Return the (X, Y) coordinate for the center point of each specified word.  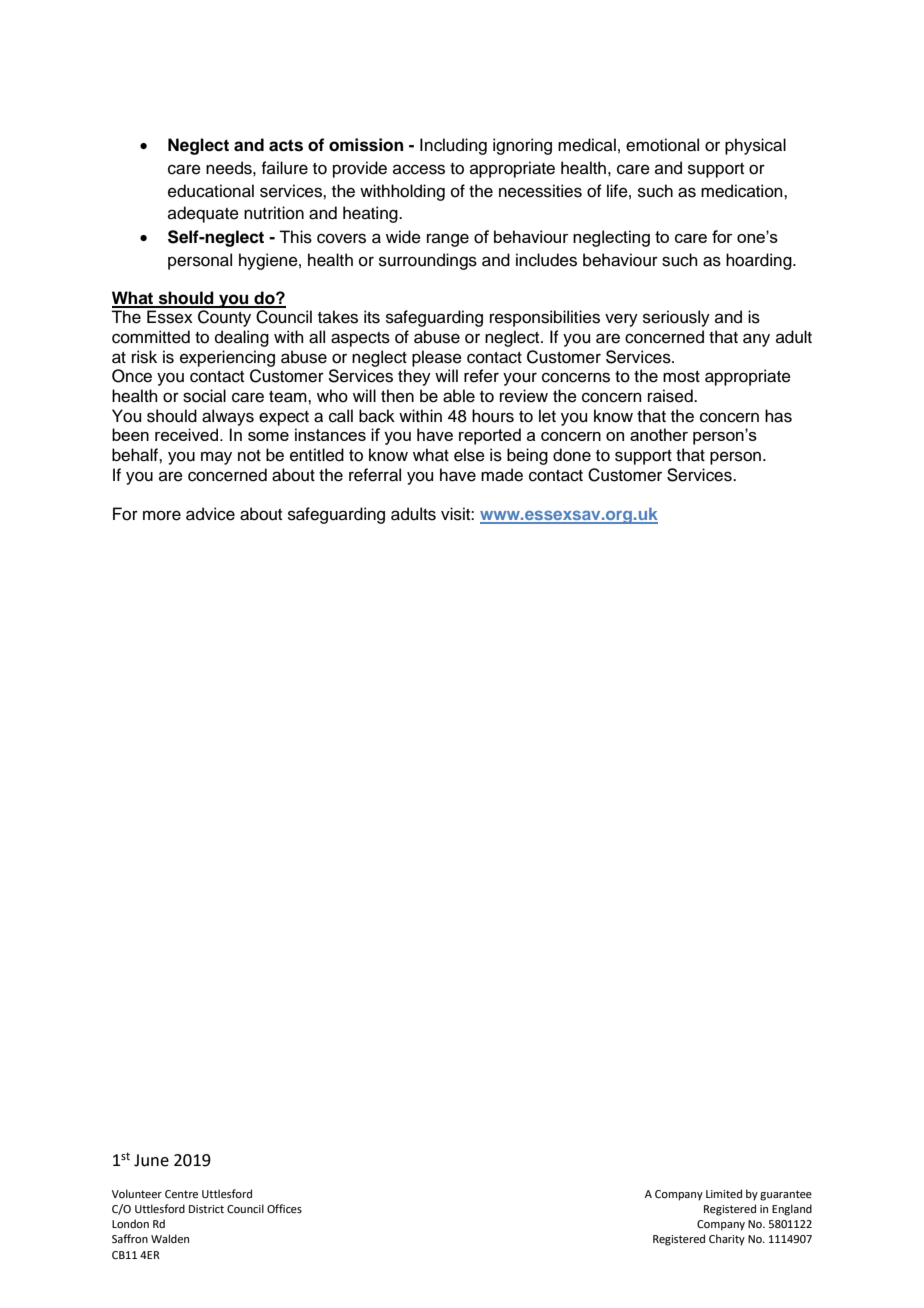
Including (453, 146)
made (502, 475)
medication (743, 191)
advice (210, 514)
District (206, 1209)
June (151, 1160)
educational (211, 191)
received (188, 434)
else (469, 455)
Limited (724, 1193)
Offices (284, 1208)
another (659, 434)
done (572, 455)
